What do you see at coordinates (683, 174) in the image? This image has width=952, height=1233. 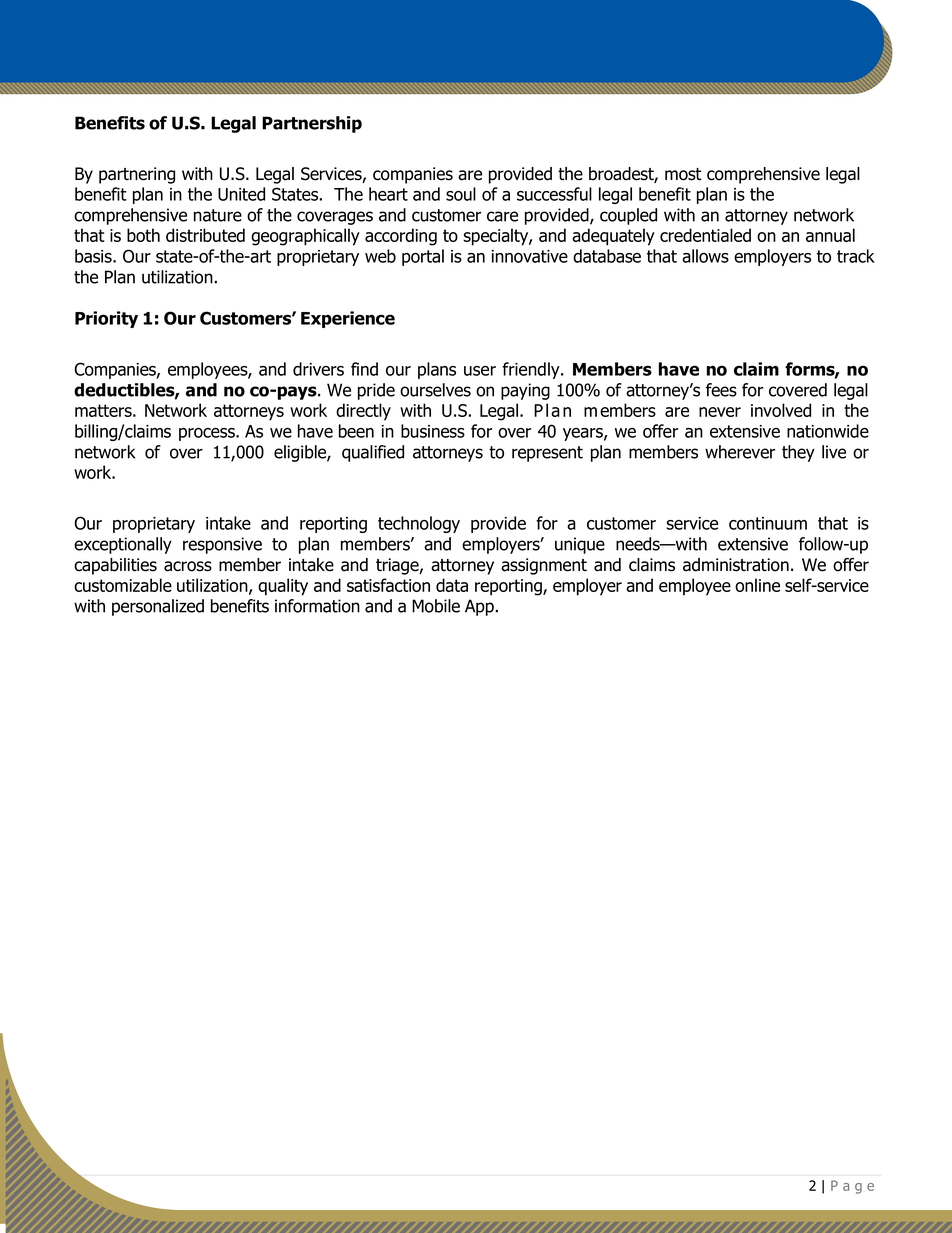 I see `most` at bounding box center [683, 174].
